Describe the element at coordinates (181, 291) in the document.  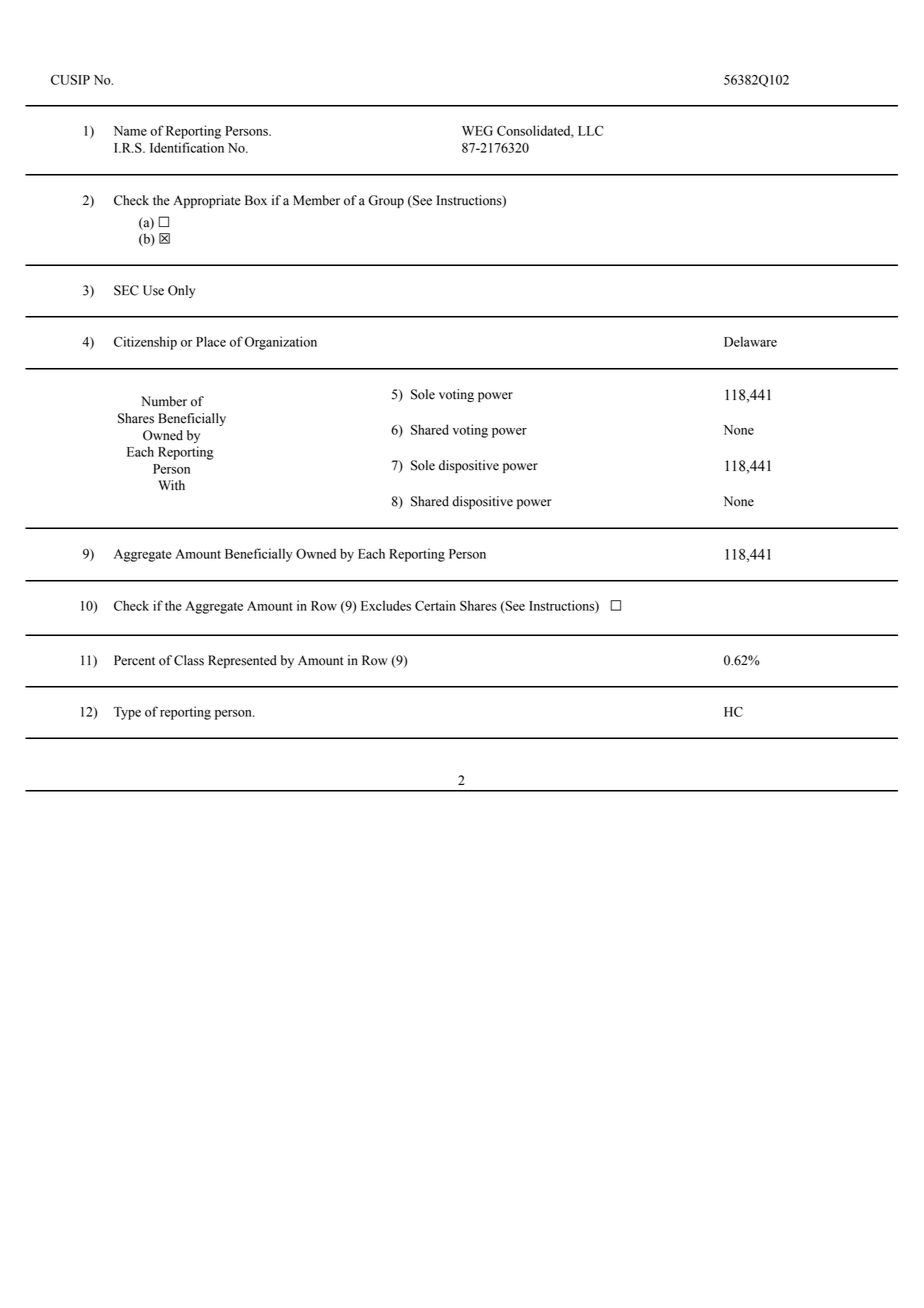
I see `Only` at that location.
